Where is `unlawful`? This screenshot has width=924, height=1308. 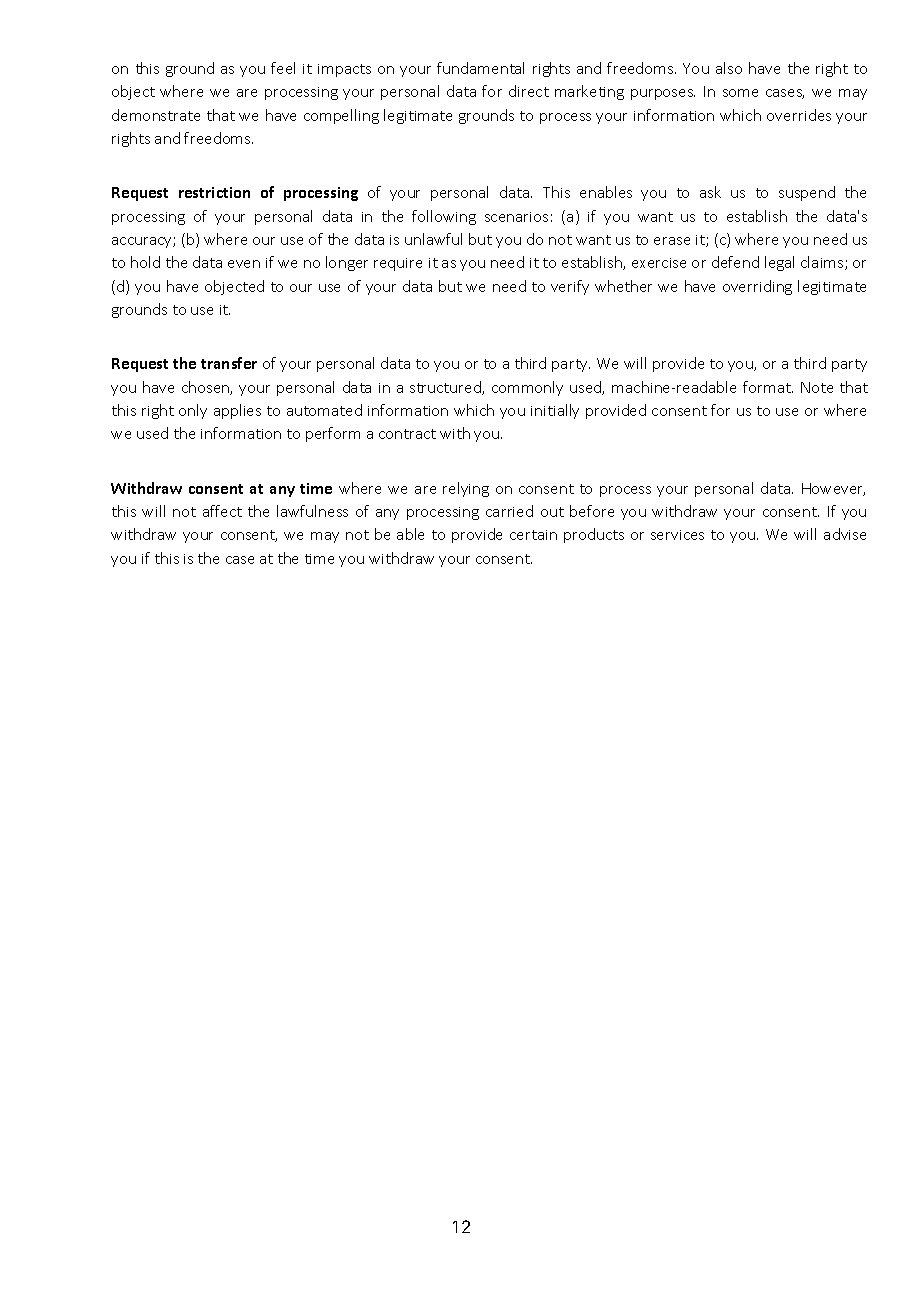 unlawful is located at coordinates (433, 239).
